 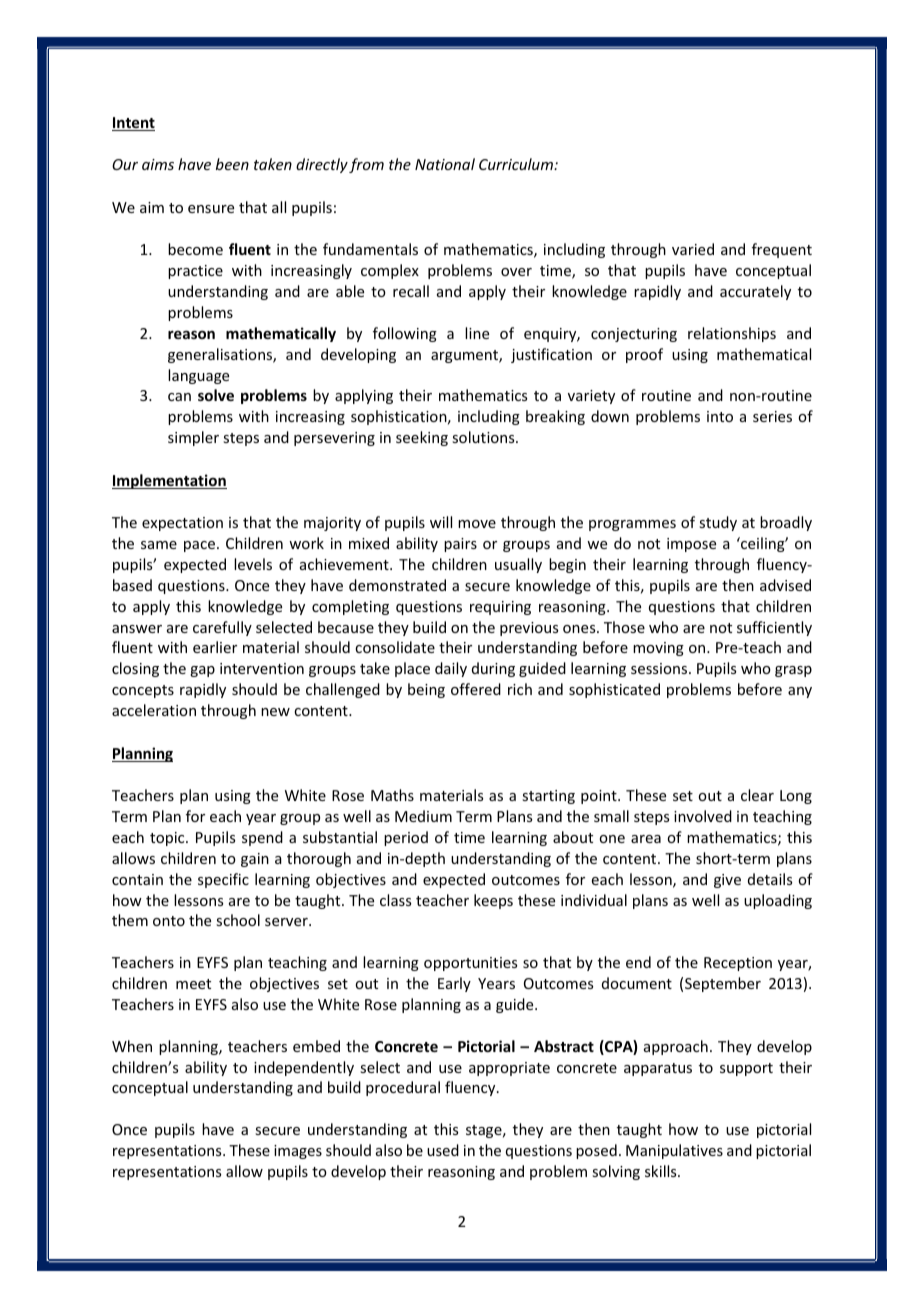 I want to click on National, so click(x=445, y=164).
